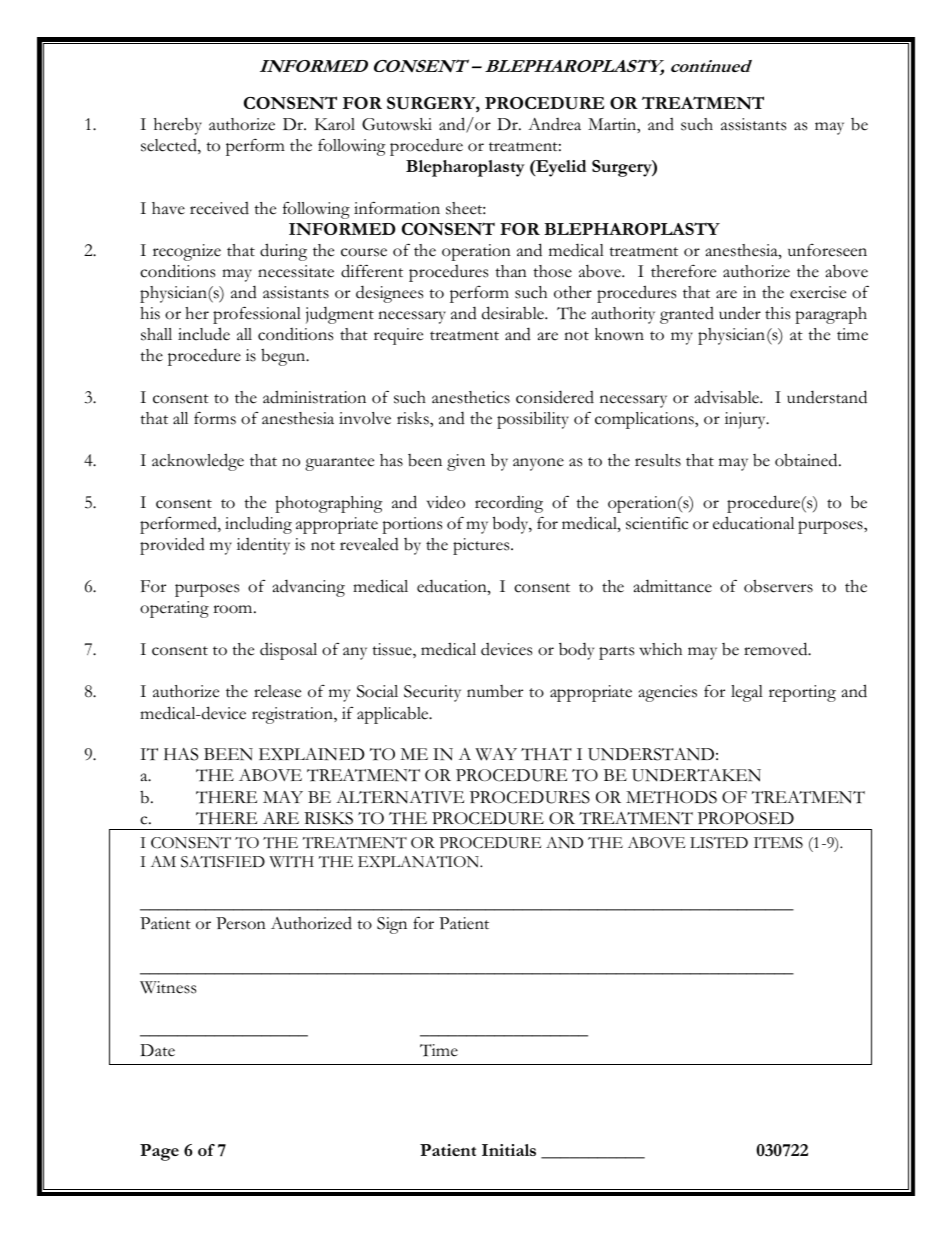 The image size is (952, 1233). Describe the element at coordinates (554, 124) in the screenshot. I see `Andrea` at that location.
